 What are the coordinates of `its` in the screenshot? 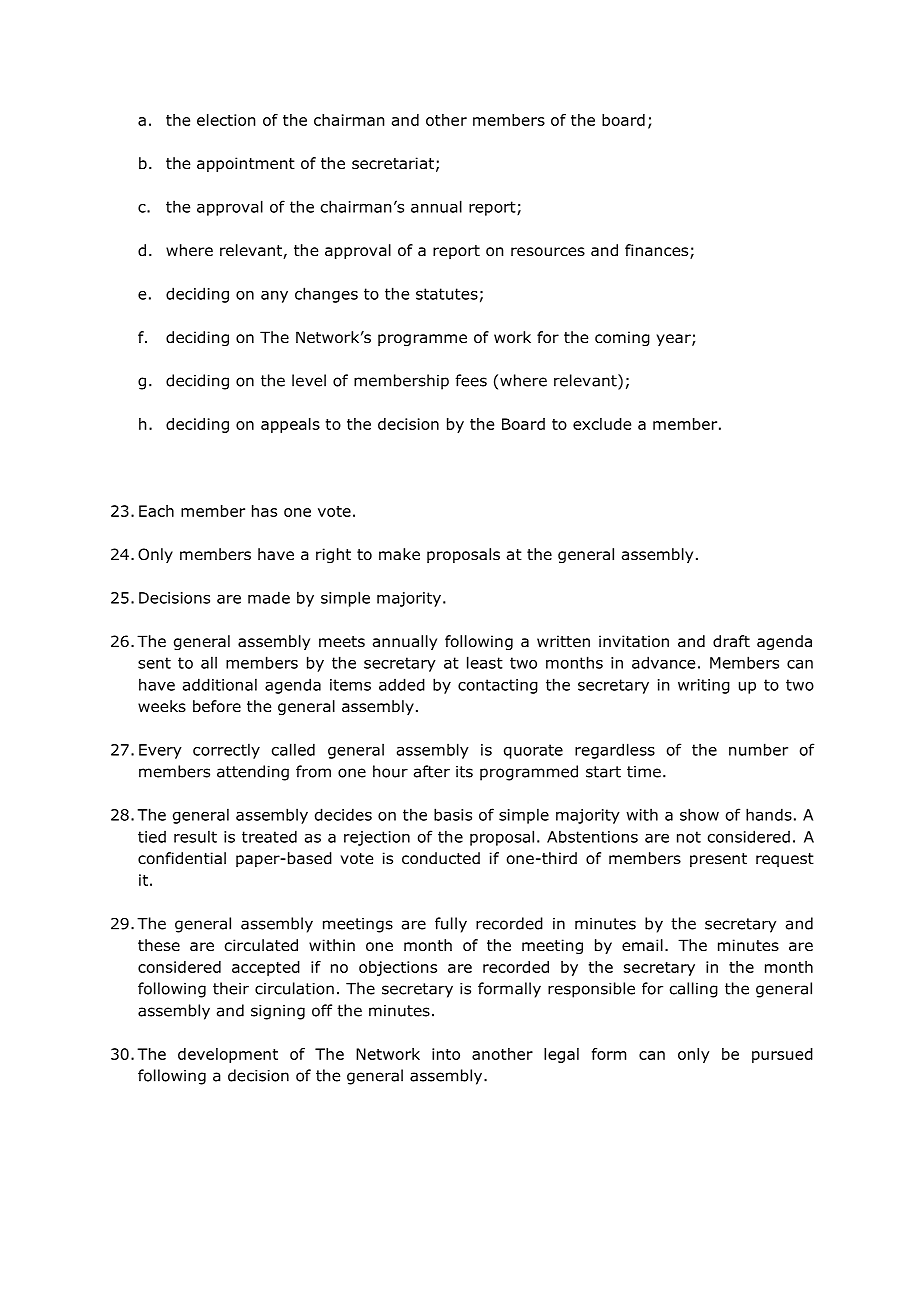 It's located at (464, 772).
